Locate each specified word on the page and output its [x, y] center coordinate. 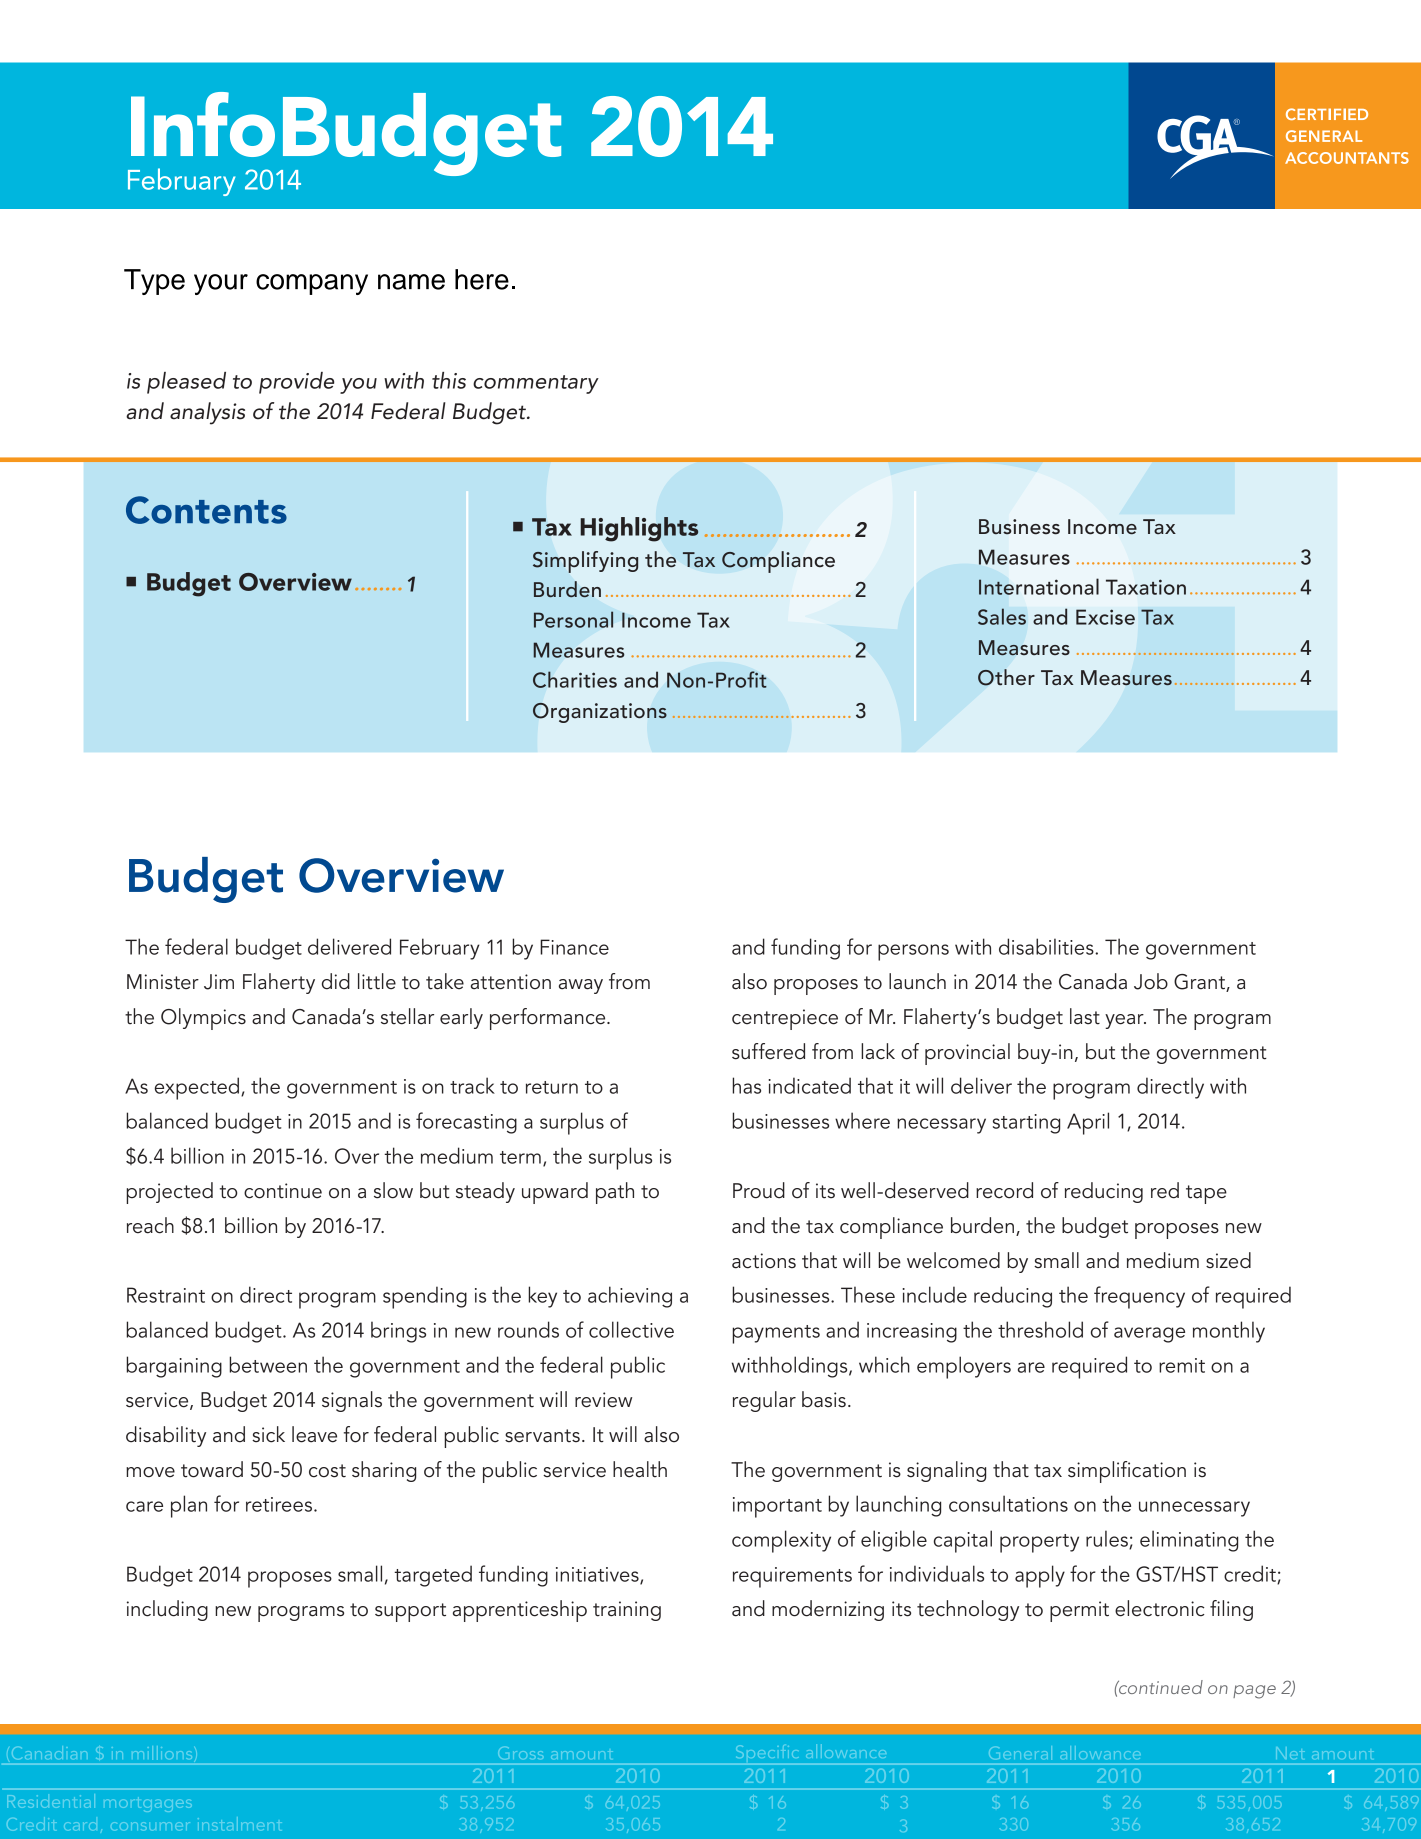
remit [1182, 1365]
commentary [536, 384]
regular [764, 1401]
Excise [1105, 617]
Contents [206, 510]
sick [268, 1434]
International [1039, 586]
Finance [574, 947]
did [336, 981]
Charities [575, 679]
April [1088, 1123]
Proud [759, 1190]
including [167, 1610]
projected [169, 1193]
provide [296, 383]
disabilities [1047, 946]
